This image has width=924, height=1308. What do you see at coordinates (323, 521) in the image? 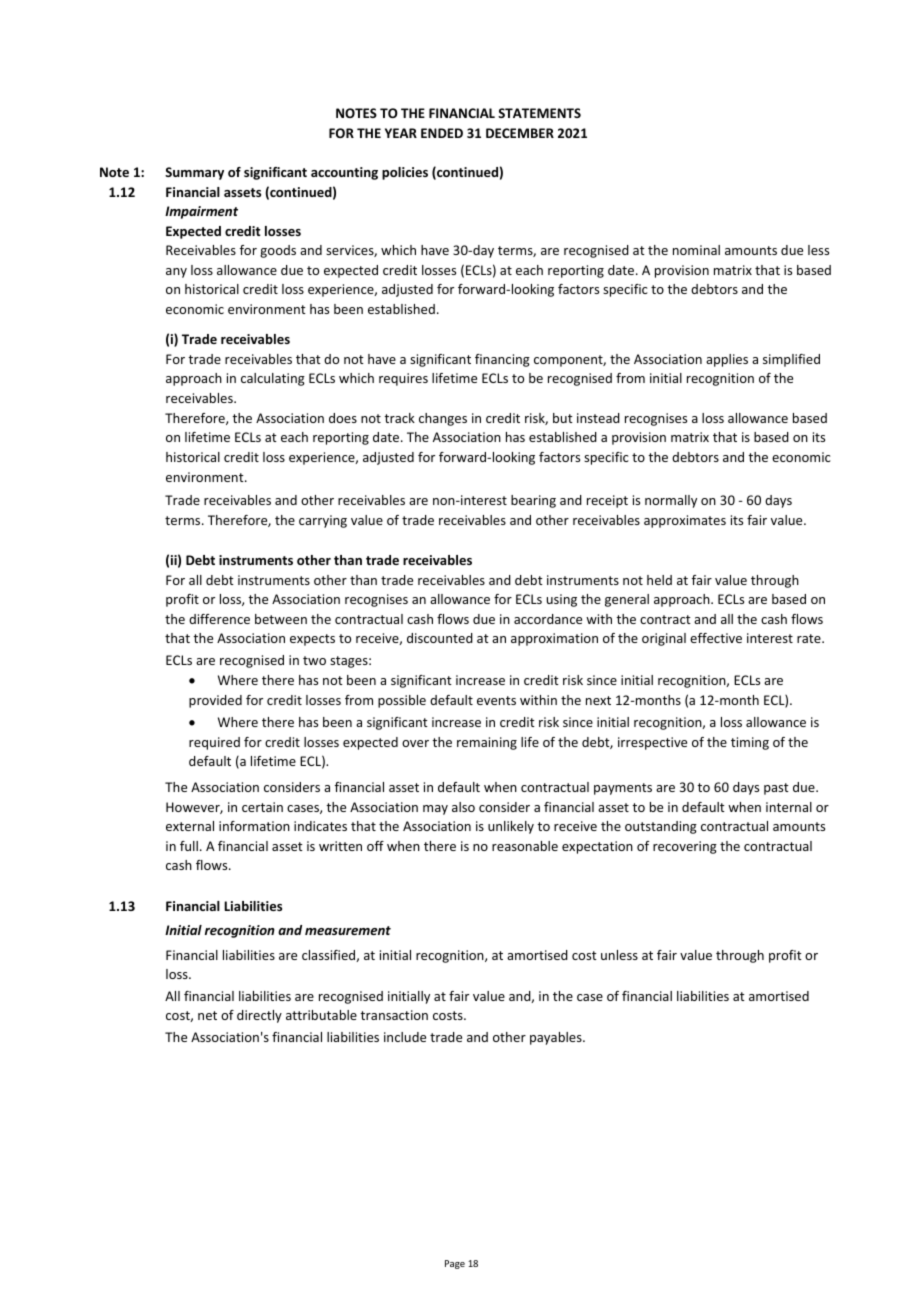
I see `carrying` at bounding box center [323, 521].
